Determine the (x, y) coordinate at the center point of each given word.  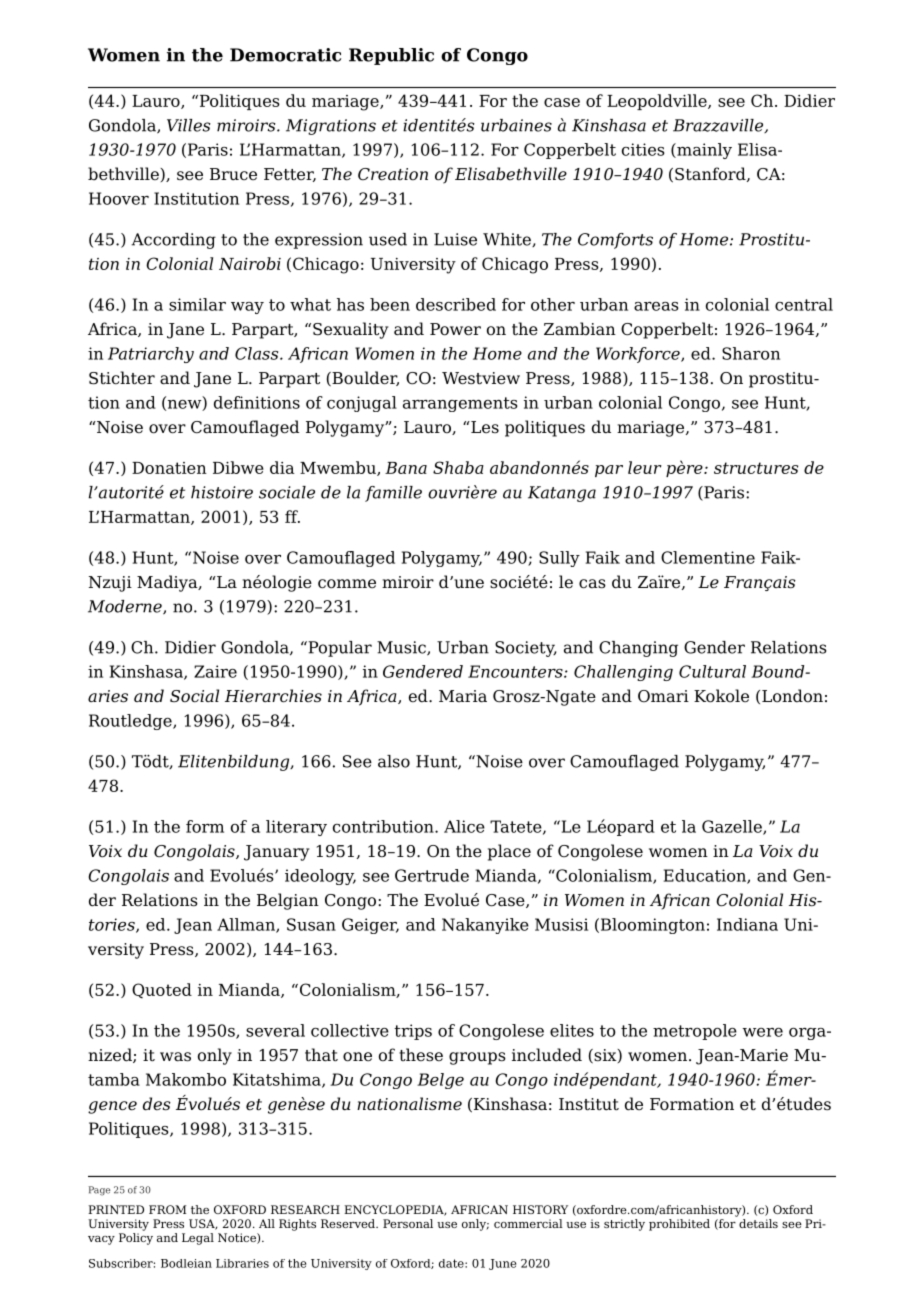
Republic (391, 56)
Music (402, 648)
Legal (198, 1239)
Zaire (215, 671)
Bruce (233, 174)
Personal (408, 1223)
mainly (703, 151)
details (758, 1223)
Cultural (712, 671)
